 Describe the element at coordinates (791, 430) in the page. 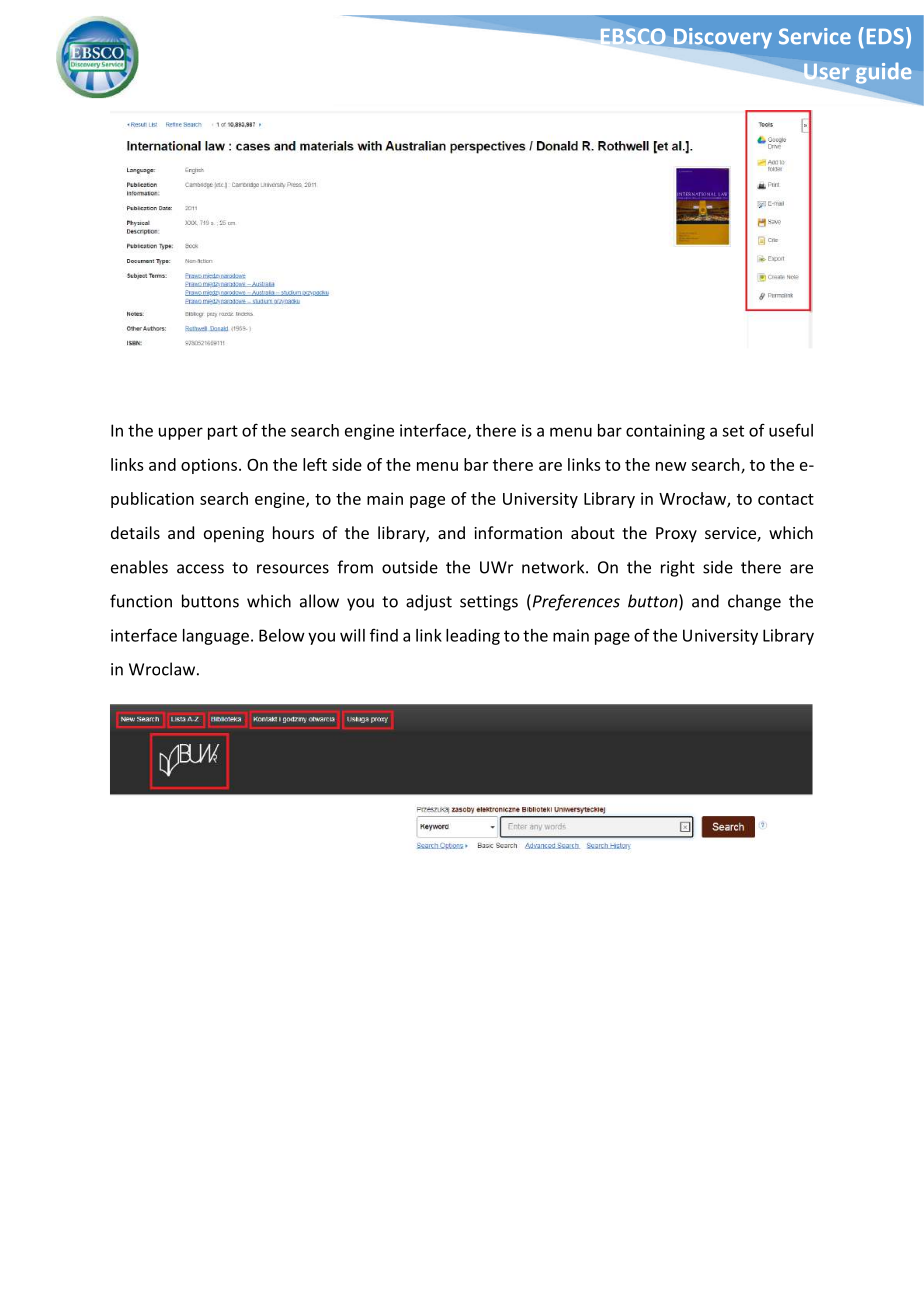

I see `useful` at that location.
